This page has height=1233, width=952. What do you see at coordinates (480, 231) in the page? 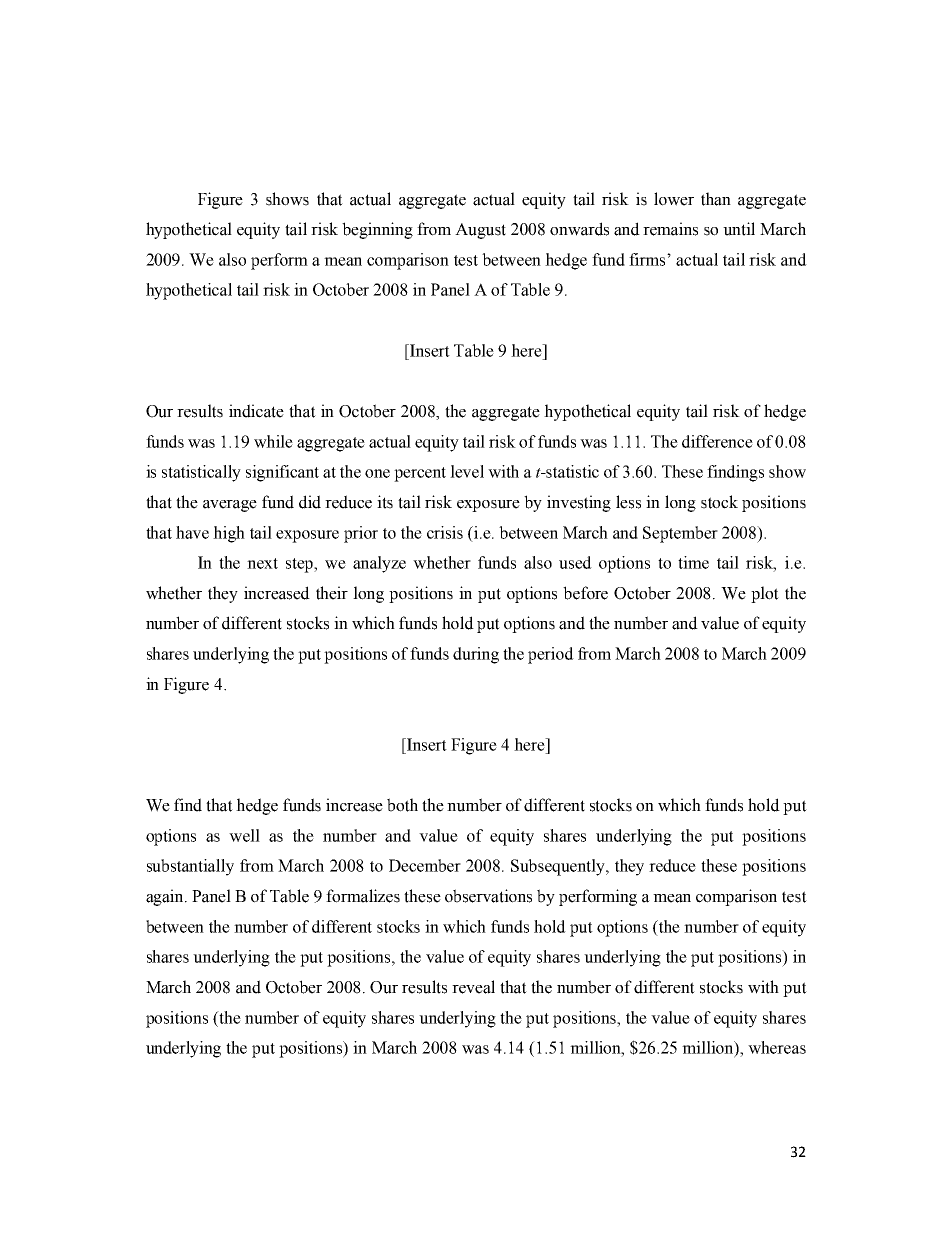
I see `August` at bounding box center [480, 231].
